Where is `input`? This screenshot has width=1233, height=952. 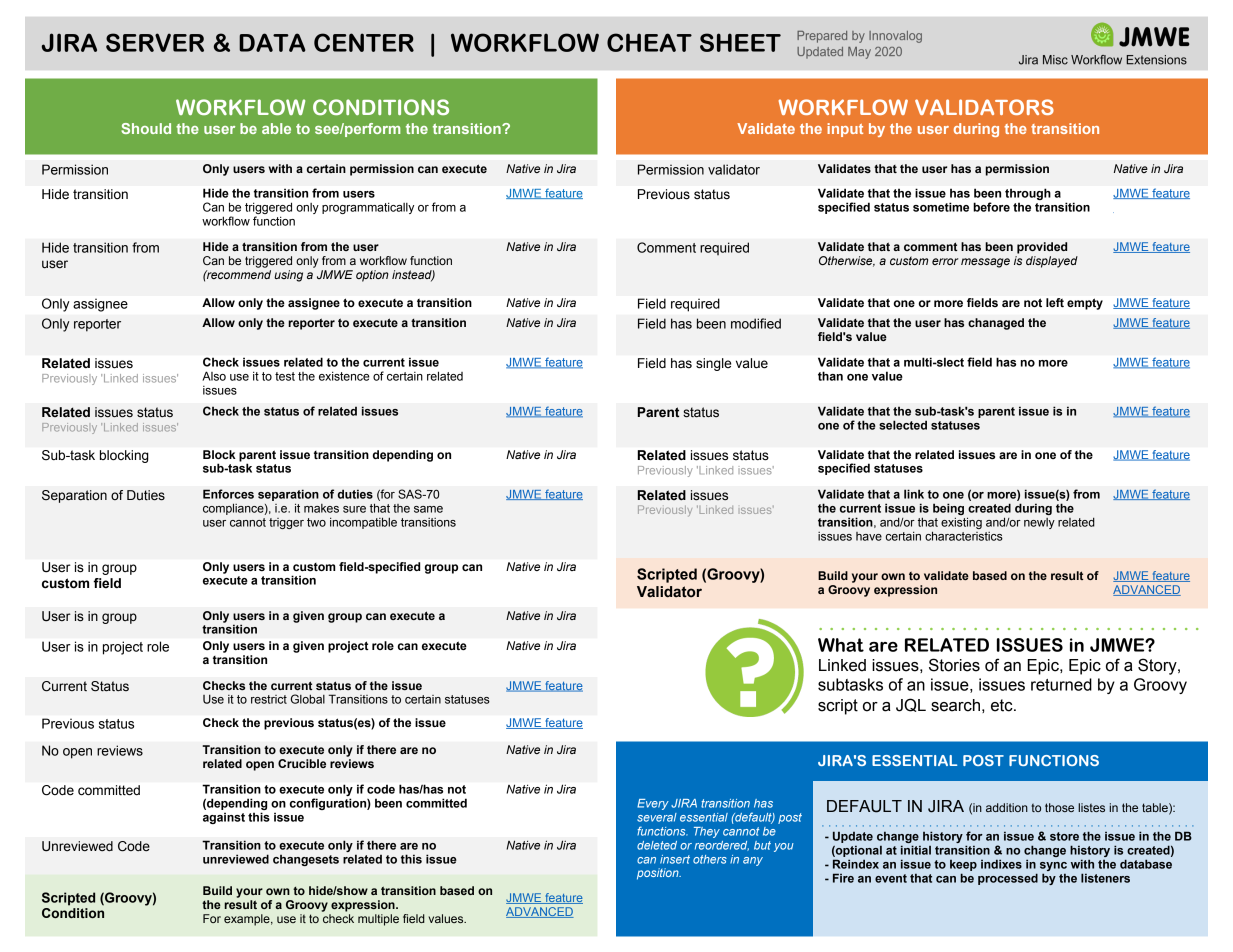 input is located at coordinates (845, 130).
